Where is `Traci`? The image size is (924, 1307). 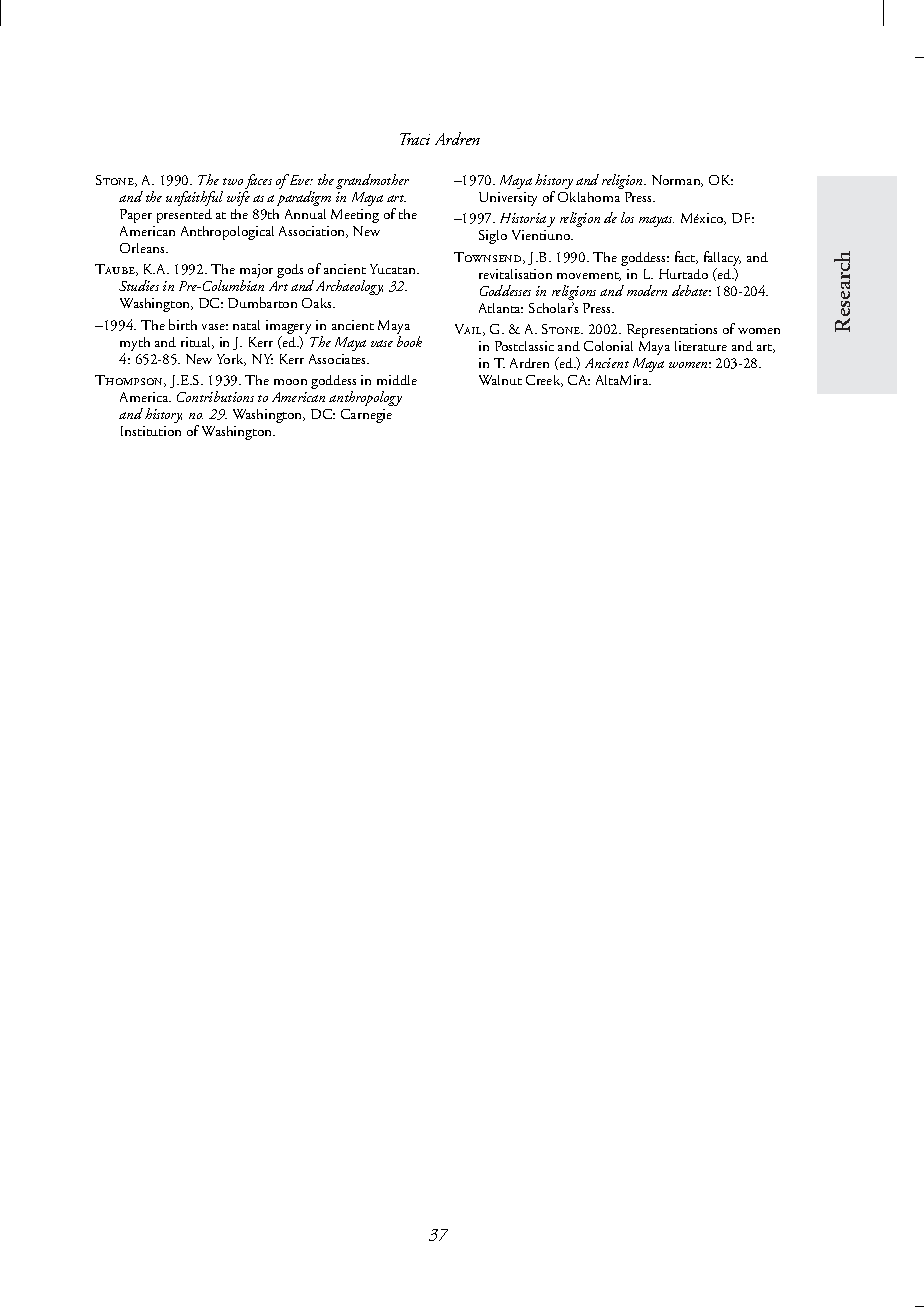
Traci is located at coordinates (415, 139).
